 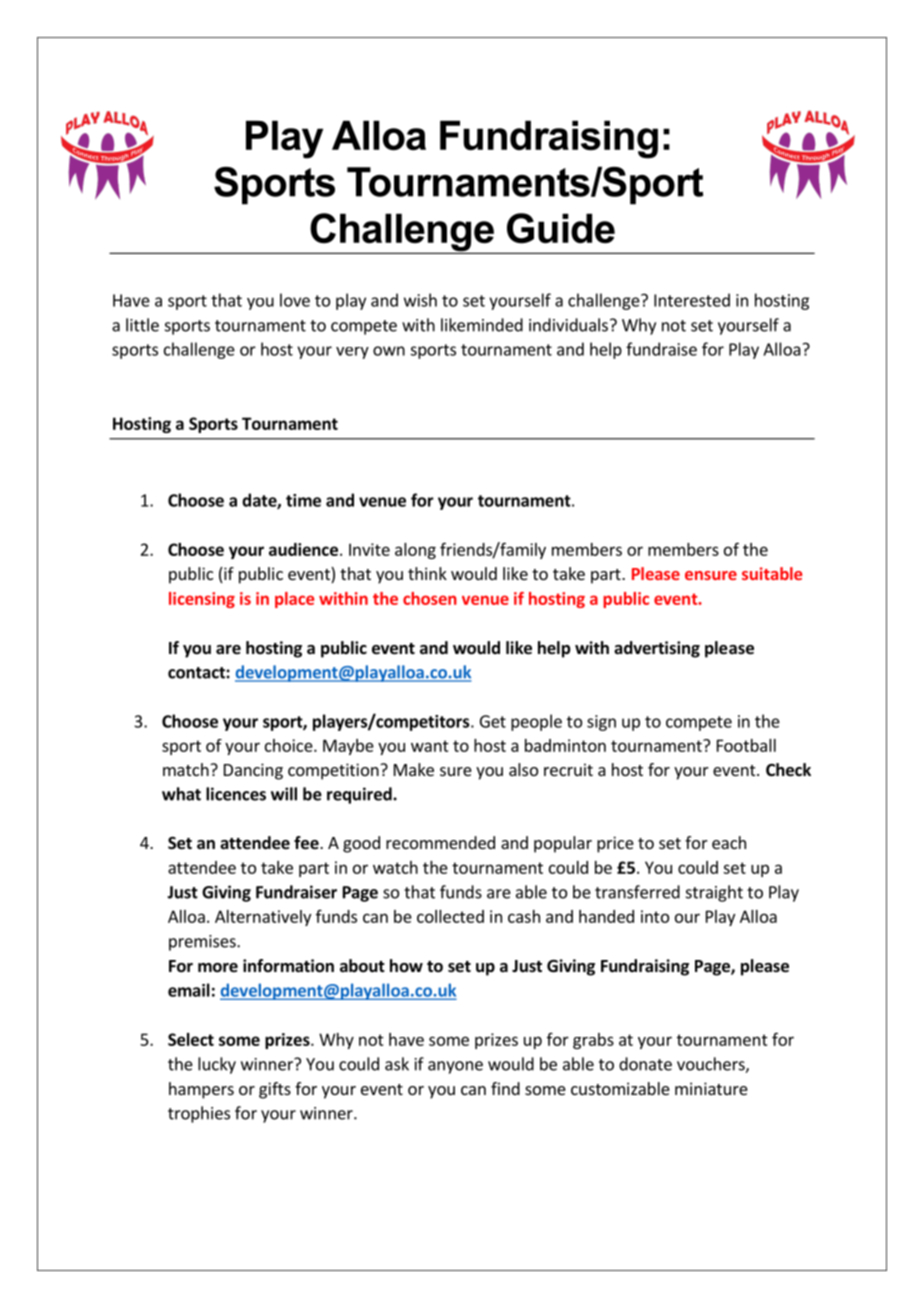 I want to click on love, so click(x=295, y=300).
